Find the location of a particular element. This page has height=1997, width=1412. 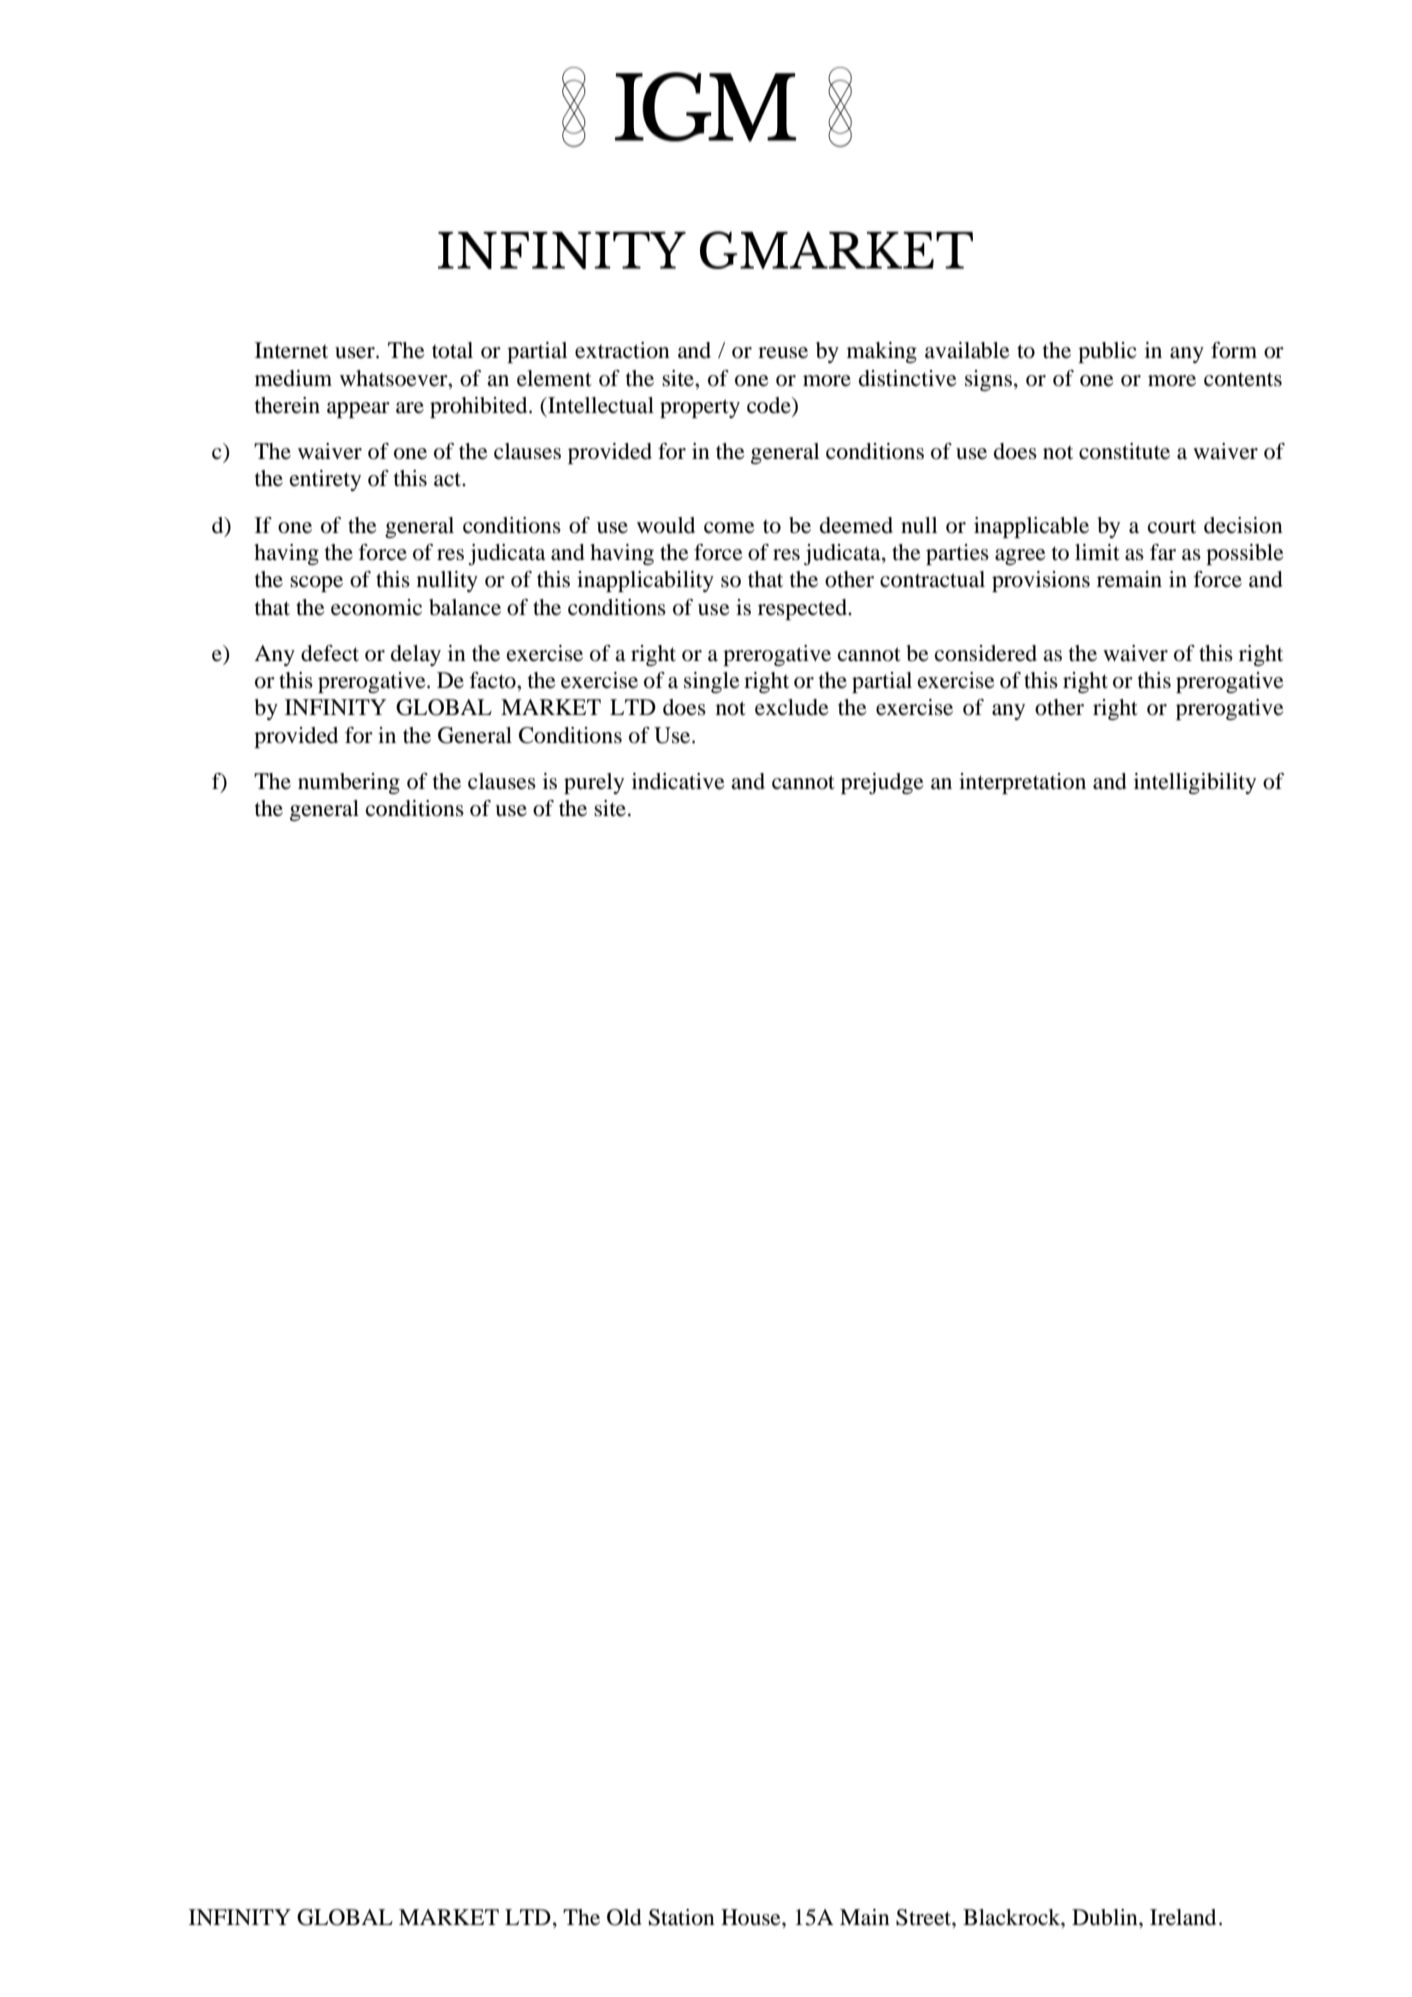

intelligibility is located at coordinates (1195, 783).
